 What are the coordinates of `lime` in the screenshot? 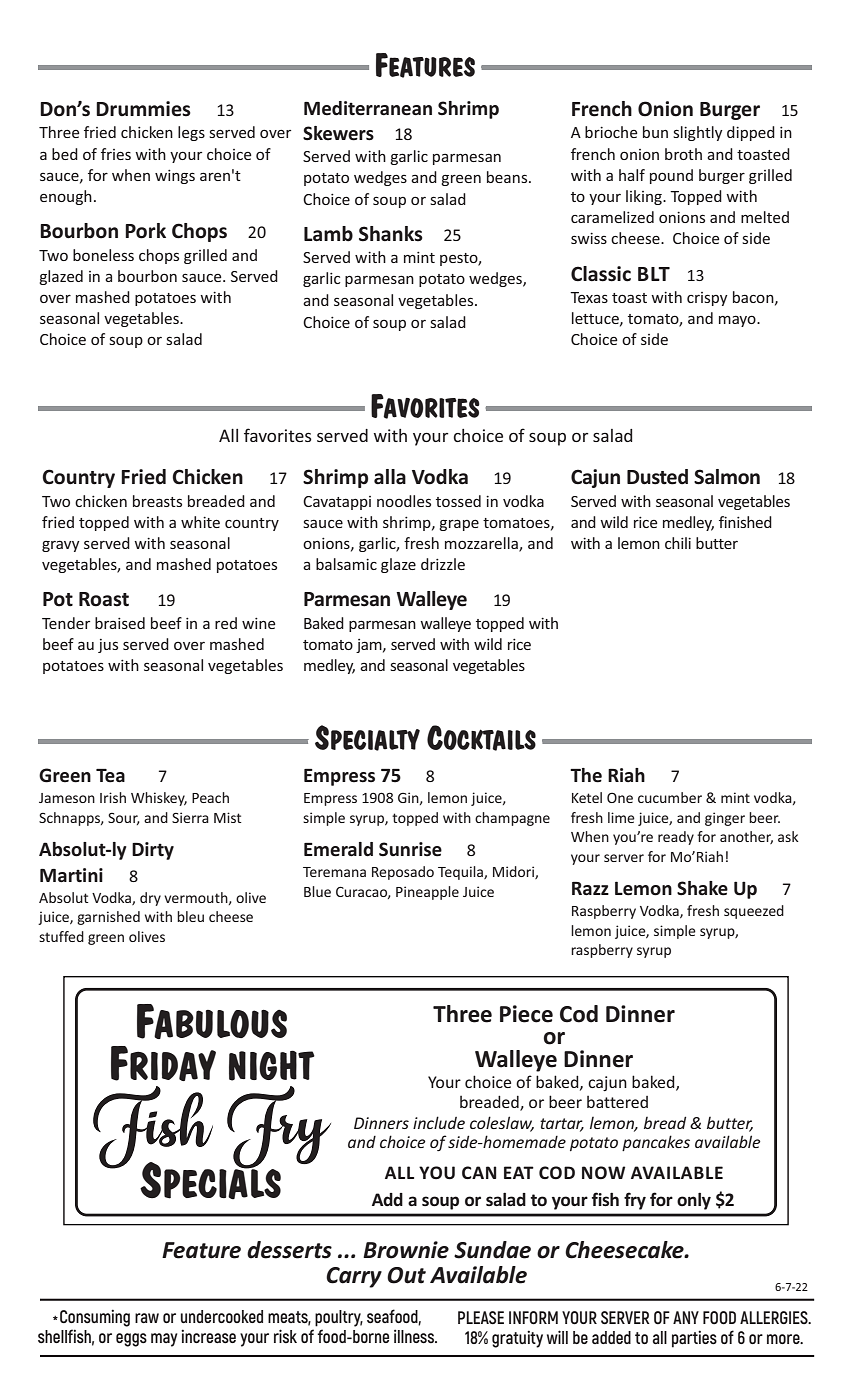 It's located at (621, 817).
